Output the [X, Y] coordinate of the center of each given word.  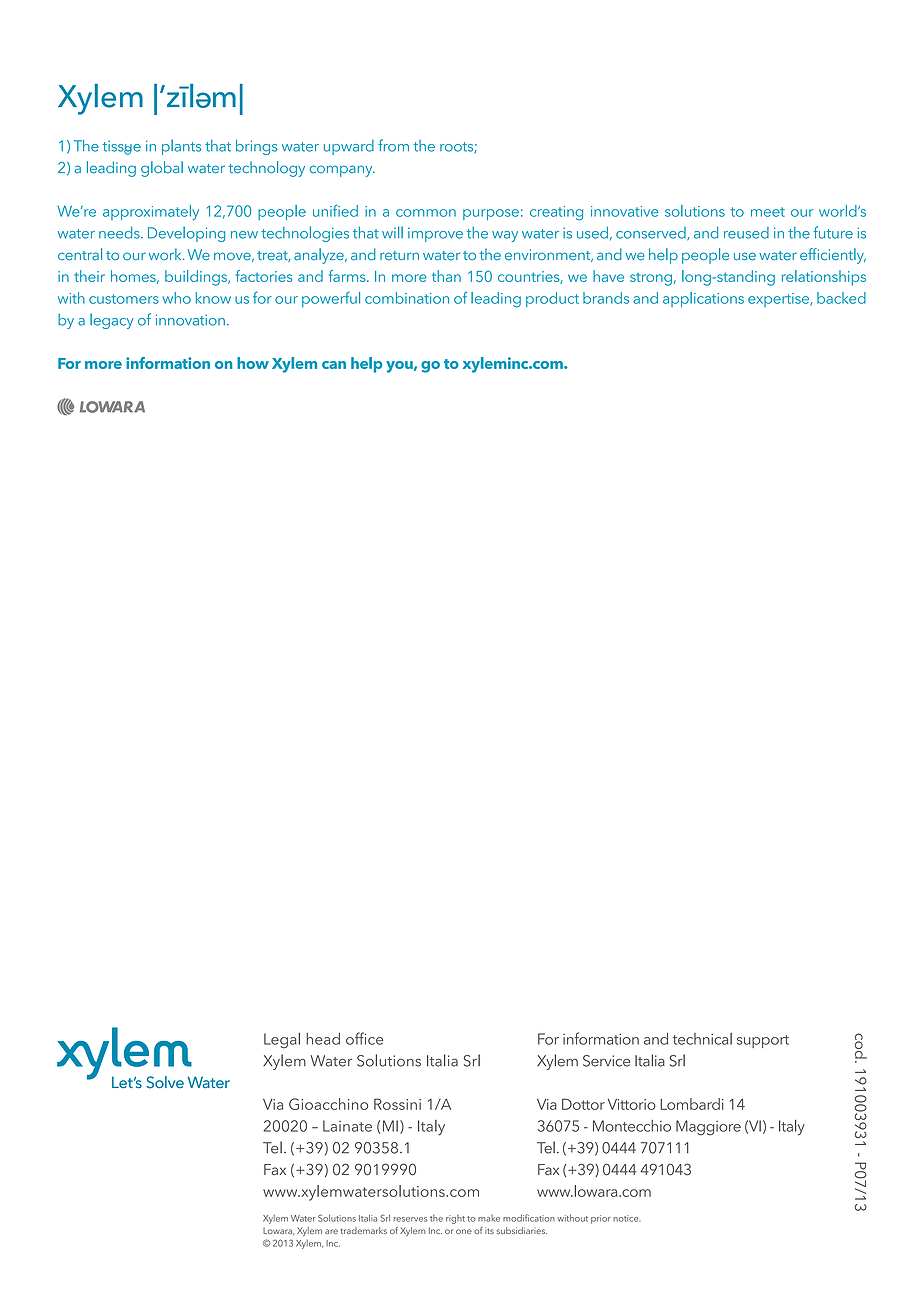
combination [407, 298]
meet [768, 212]
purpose [491, 214]
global [162, 169]
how [253, 363]
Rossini [397, 1104]
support [763, 1041]
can [334, 365]
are [331, 1231]
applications [703, 299]
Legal [282, 1040]
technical [702, 1039]
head [323, 1039]
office [364, 1038]
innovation [190, 320]
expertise [780, 300]
